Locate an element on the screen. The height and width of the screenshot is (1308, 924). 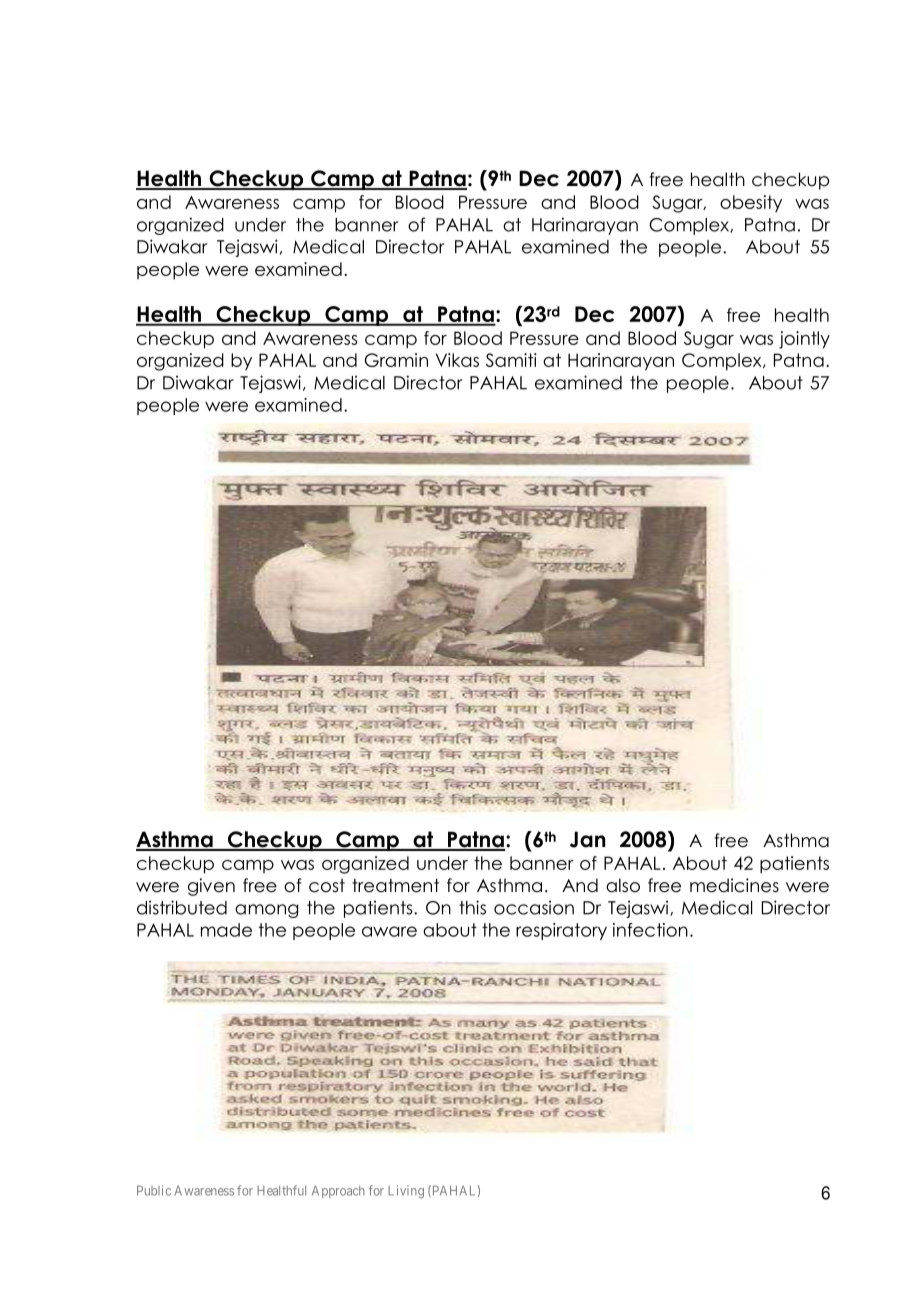
jointly is located at coordinates (804, 340).
